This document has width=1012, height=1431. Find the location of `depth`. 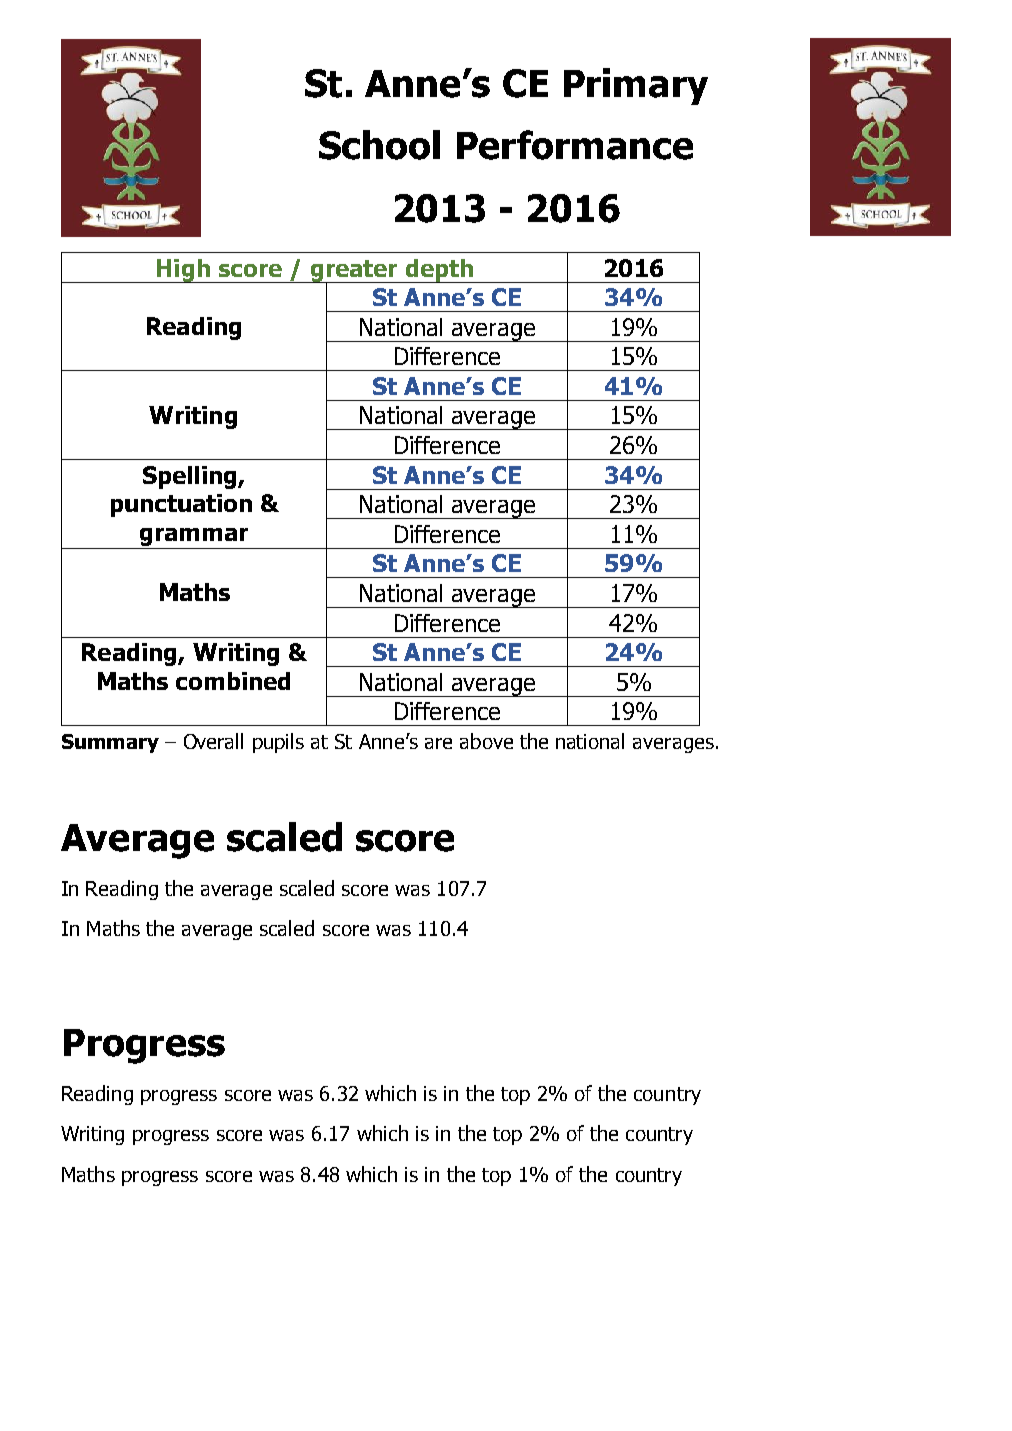

depth is located at coordinates (439, 271).
